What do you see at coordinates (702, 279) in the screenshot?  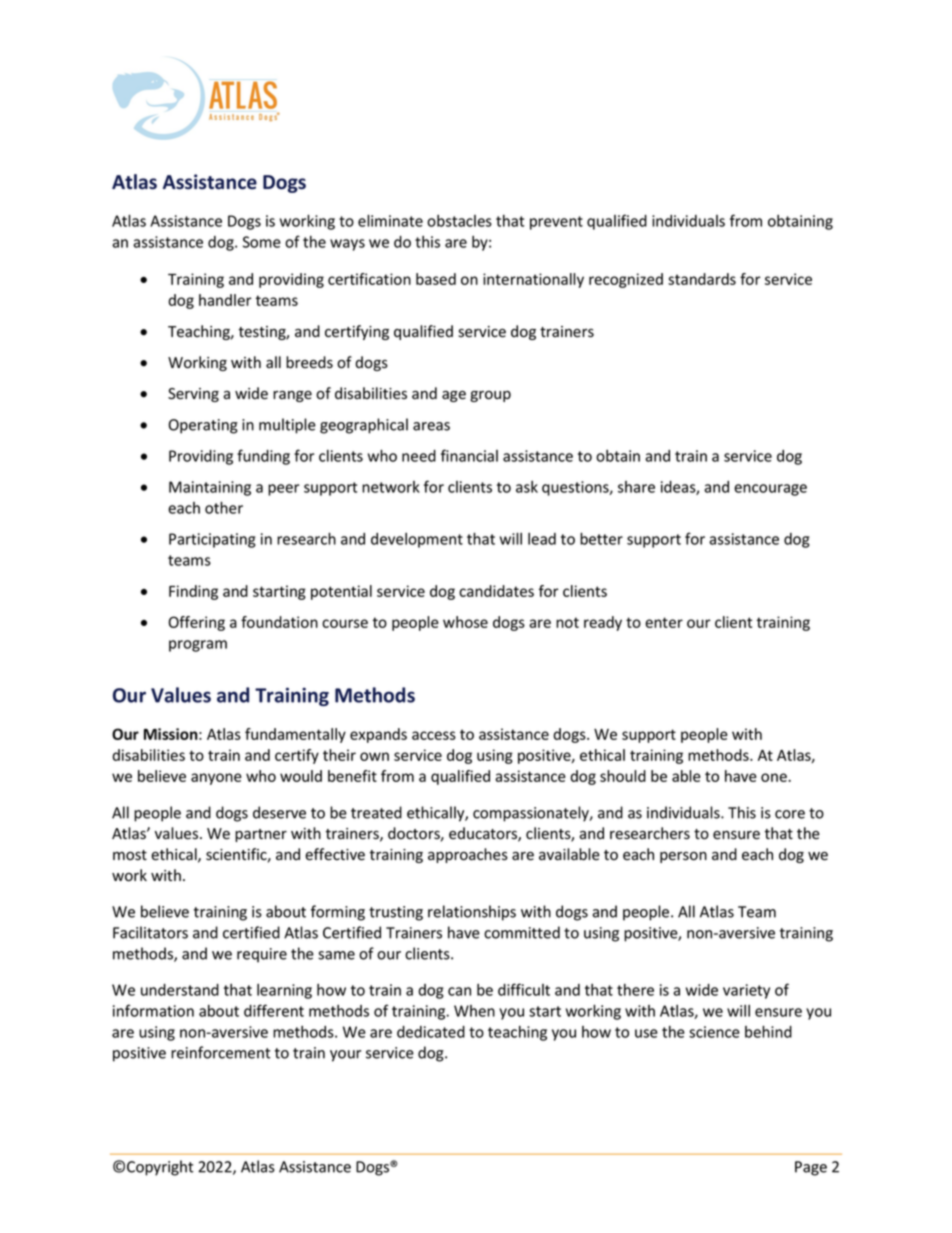 I see `standards` at bounding box center [702, 279].
